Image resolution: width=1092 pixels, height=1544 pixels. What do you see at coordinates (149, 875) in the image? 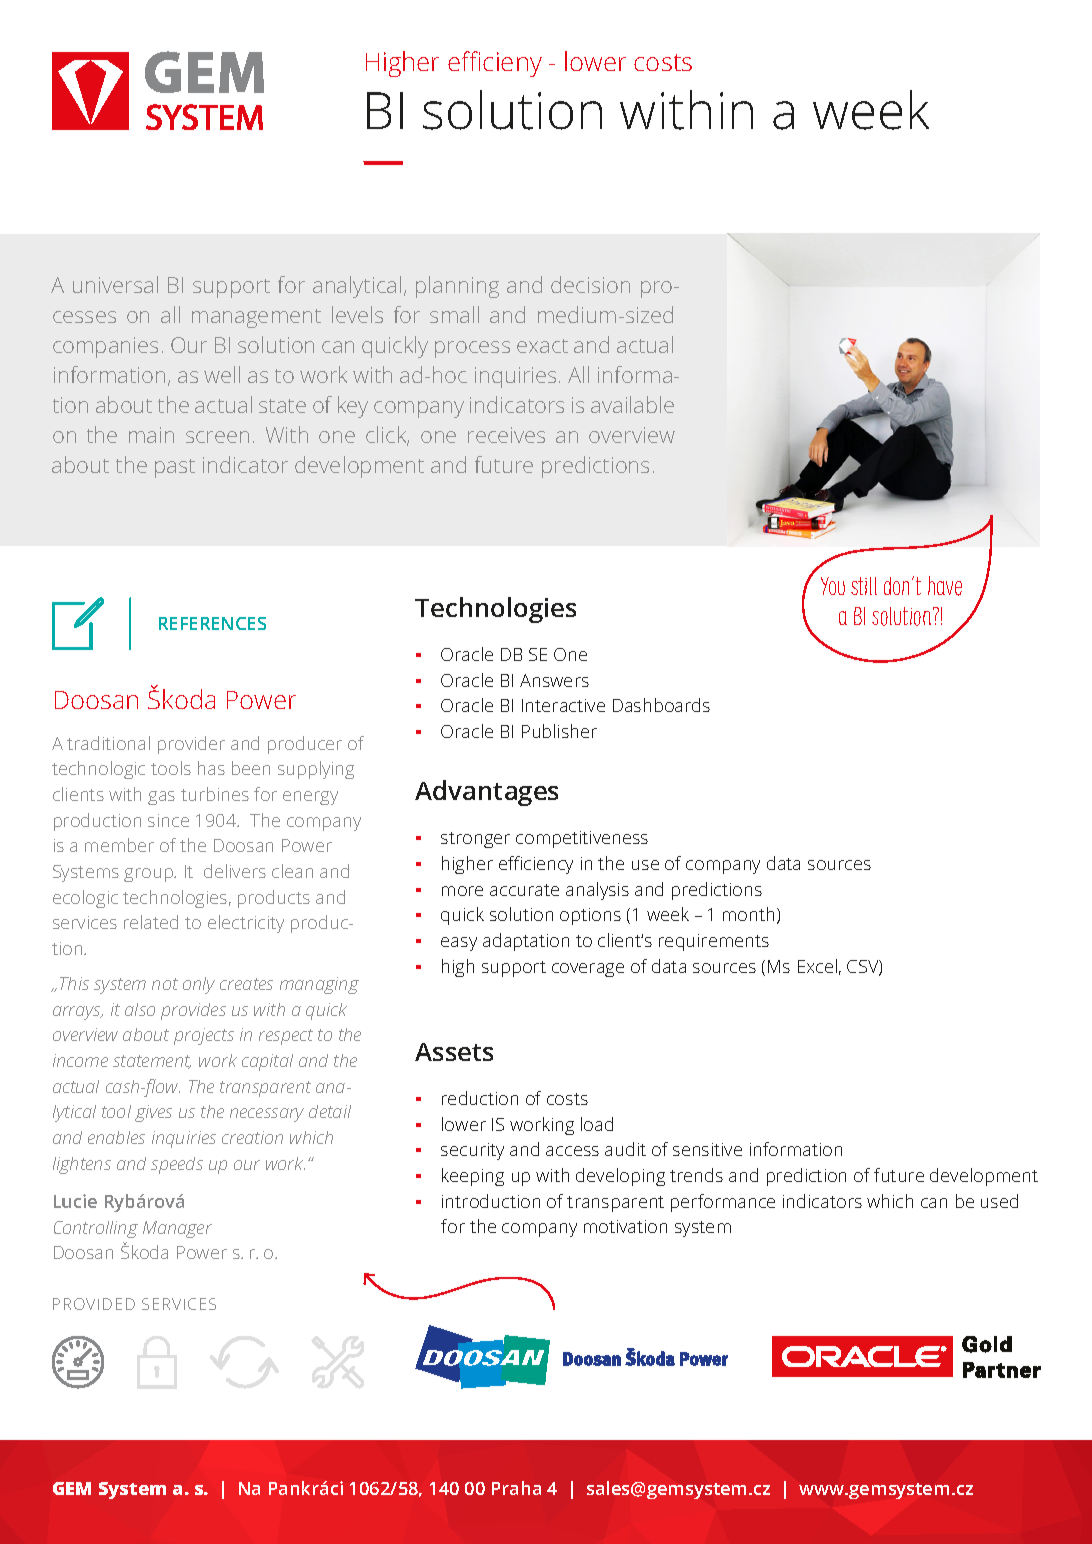
I see `group` at bounding box center [149, 875].
